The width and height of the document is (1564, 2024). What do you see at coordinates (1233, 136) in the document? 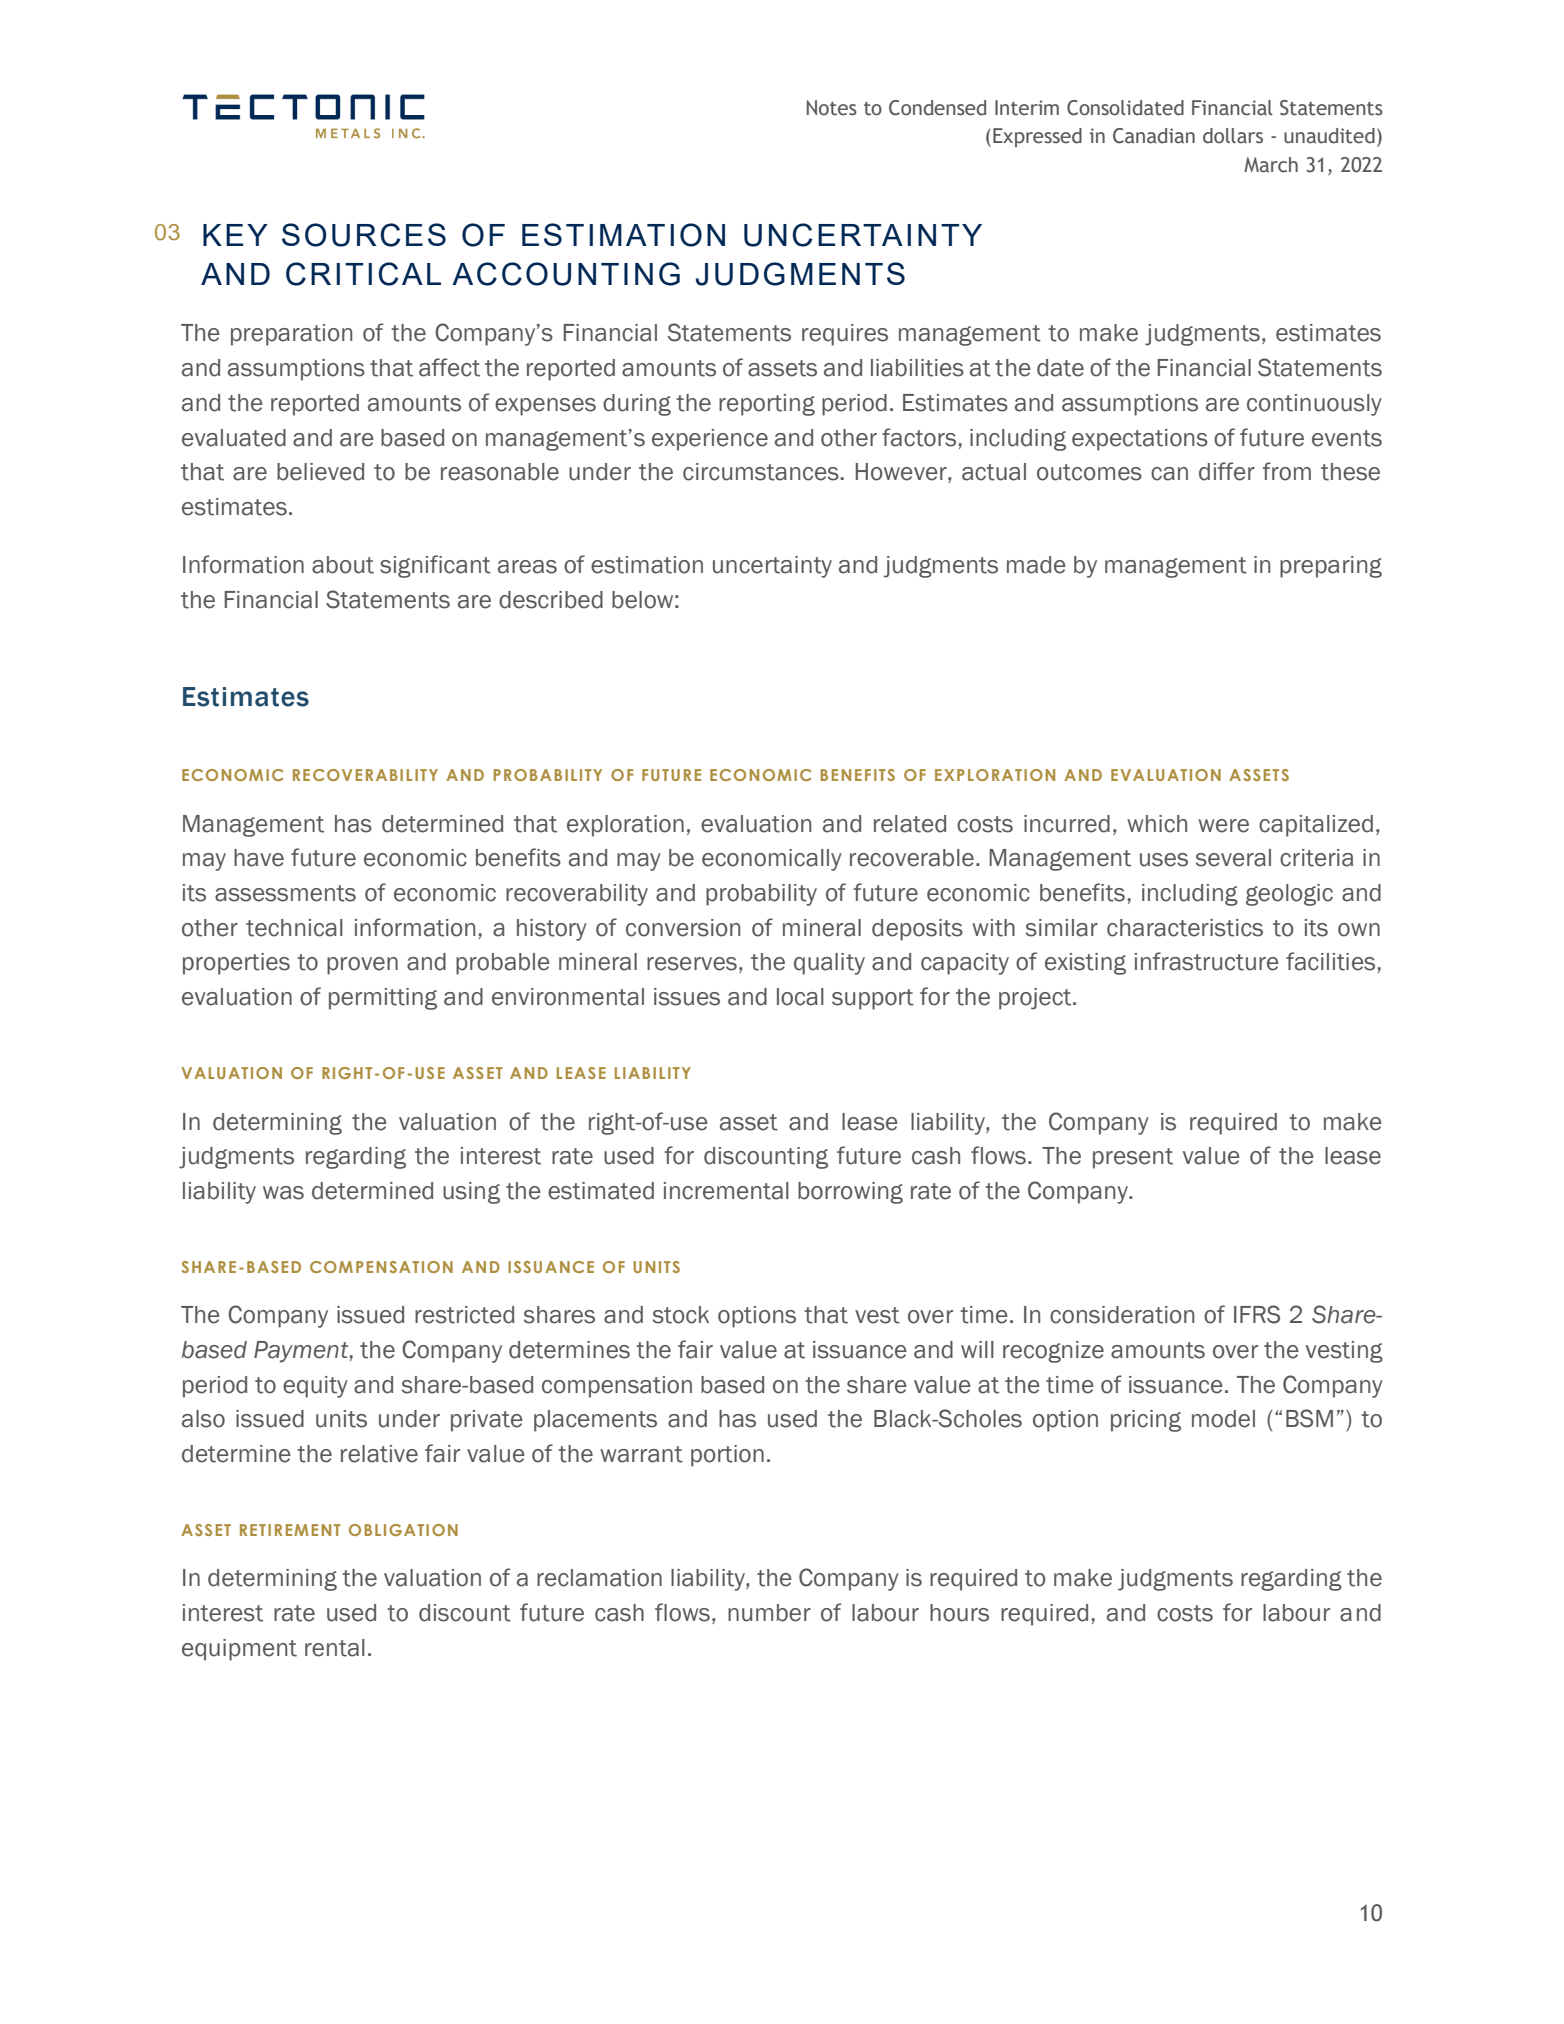
I see `dollars` at bounding box center [1233, 136].
